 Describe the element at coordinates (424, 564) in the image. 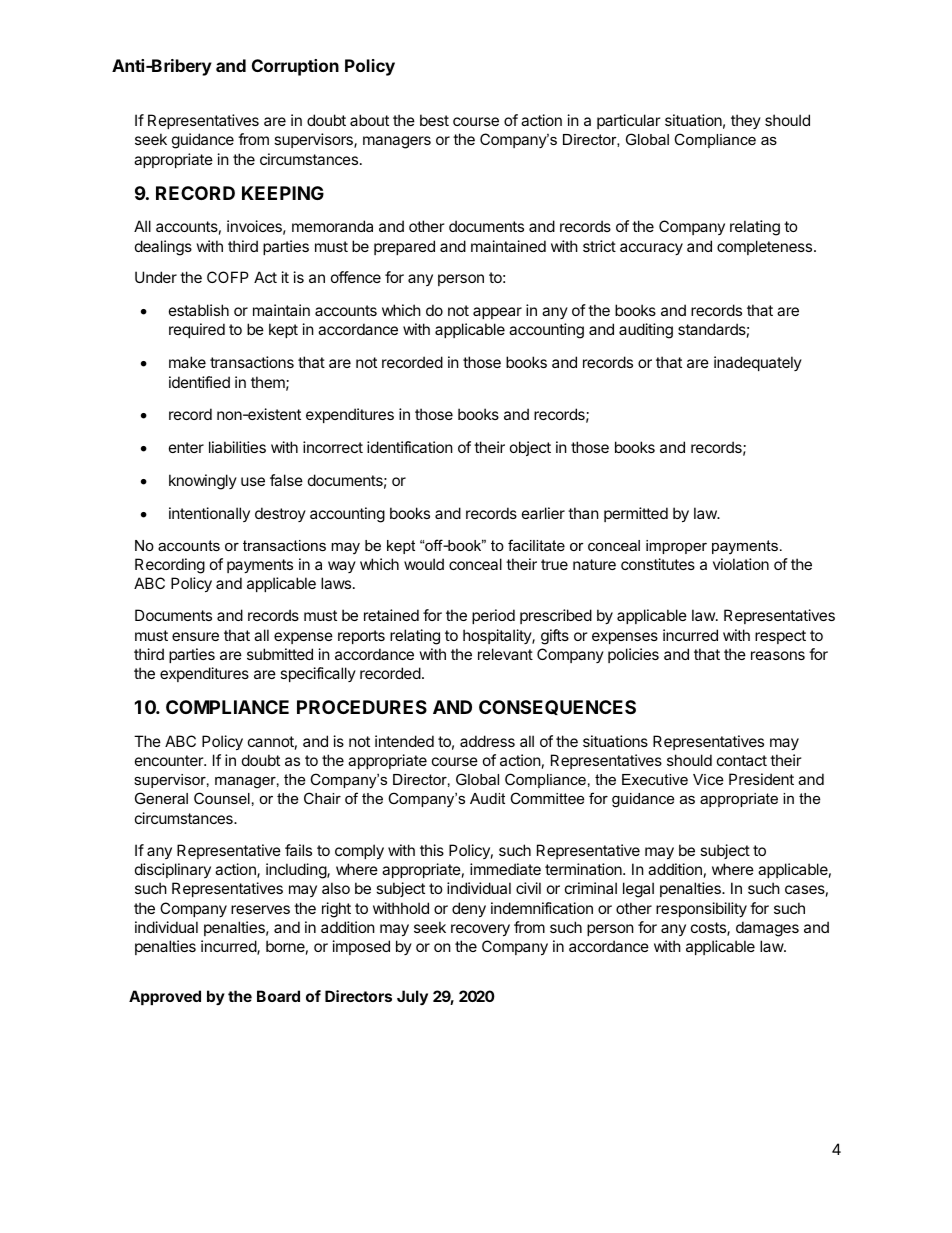

I see `would` at that location.
